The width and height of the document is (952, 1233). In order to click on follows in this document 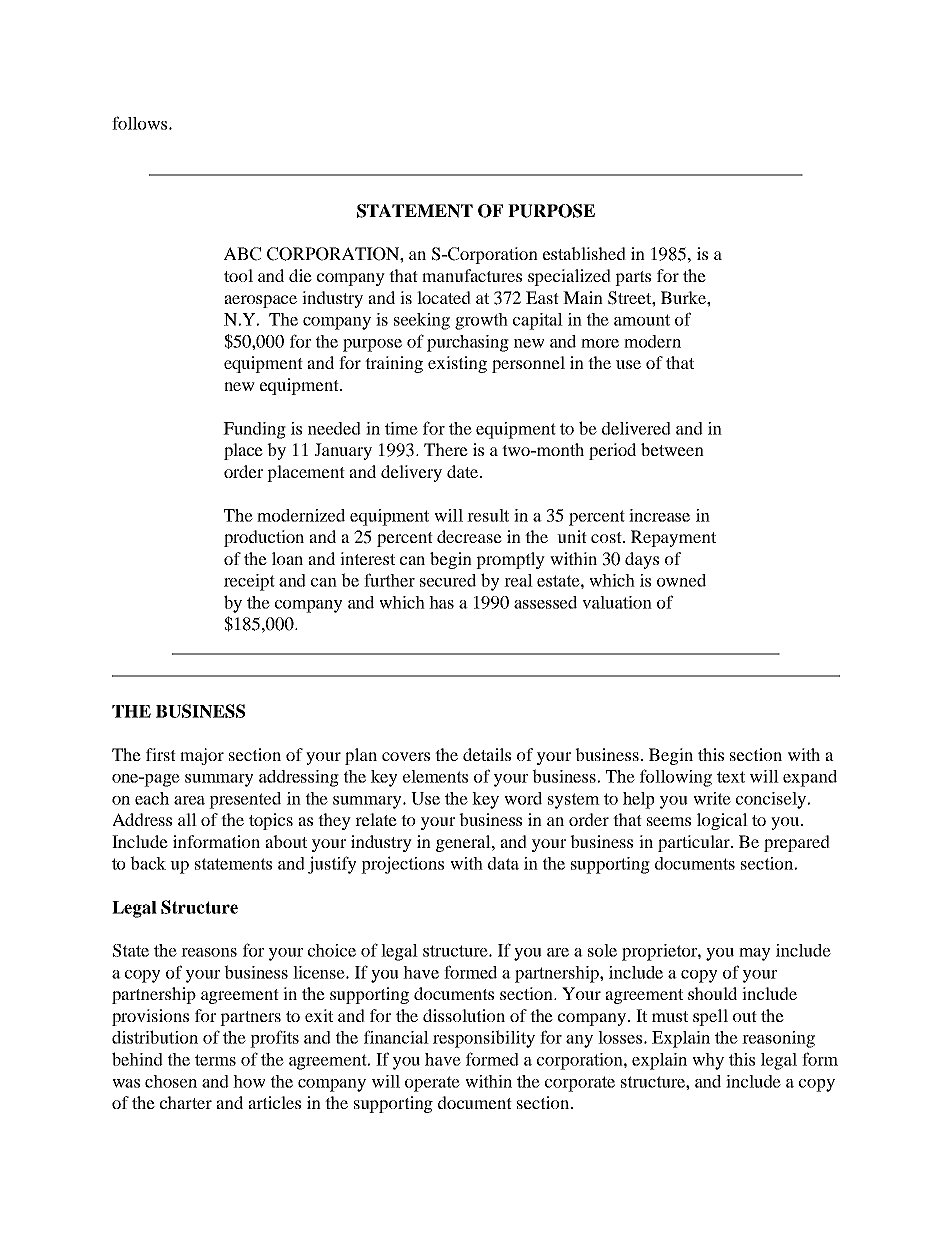, I will do `click(141, 123)`.
